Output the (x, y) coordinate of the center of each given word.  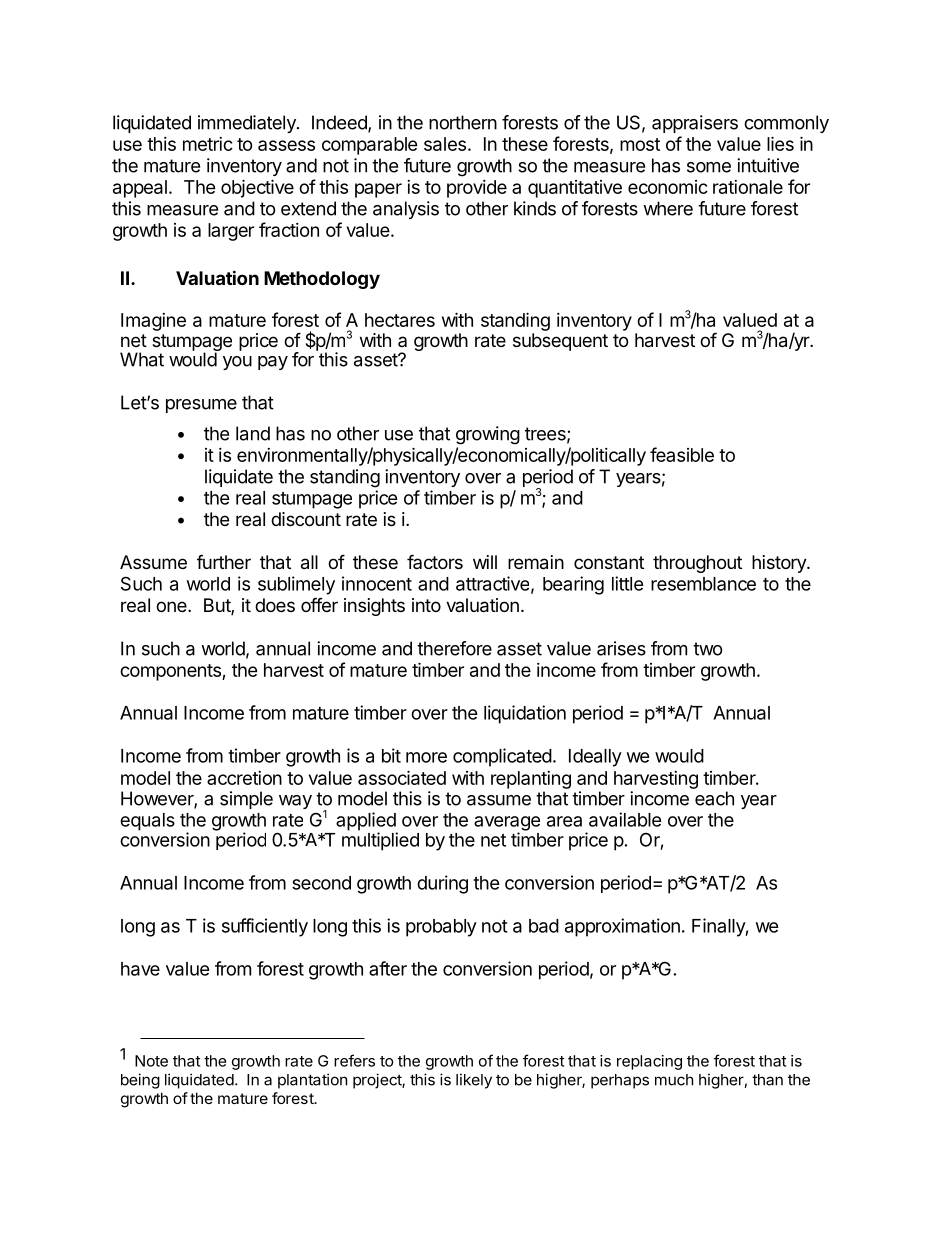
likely (474, 1081)
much (674, 1080)
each (714, 798)
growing (488, 435)
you (237, 363)
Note (151, 1061)
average (507, 824)
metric (208, 144)
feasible (682, 454)
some (709, 167)
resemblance (703, 584)
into (426, 605)
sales (445, 144)
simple (246, 800)
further (224, 561)
